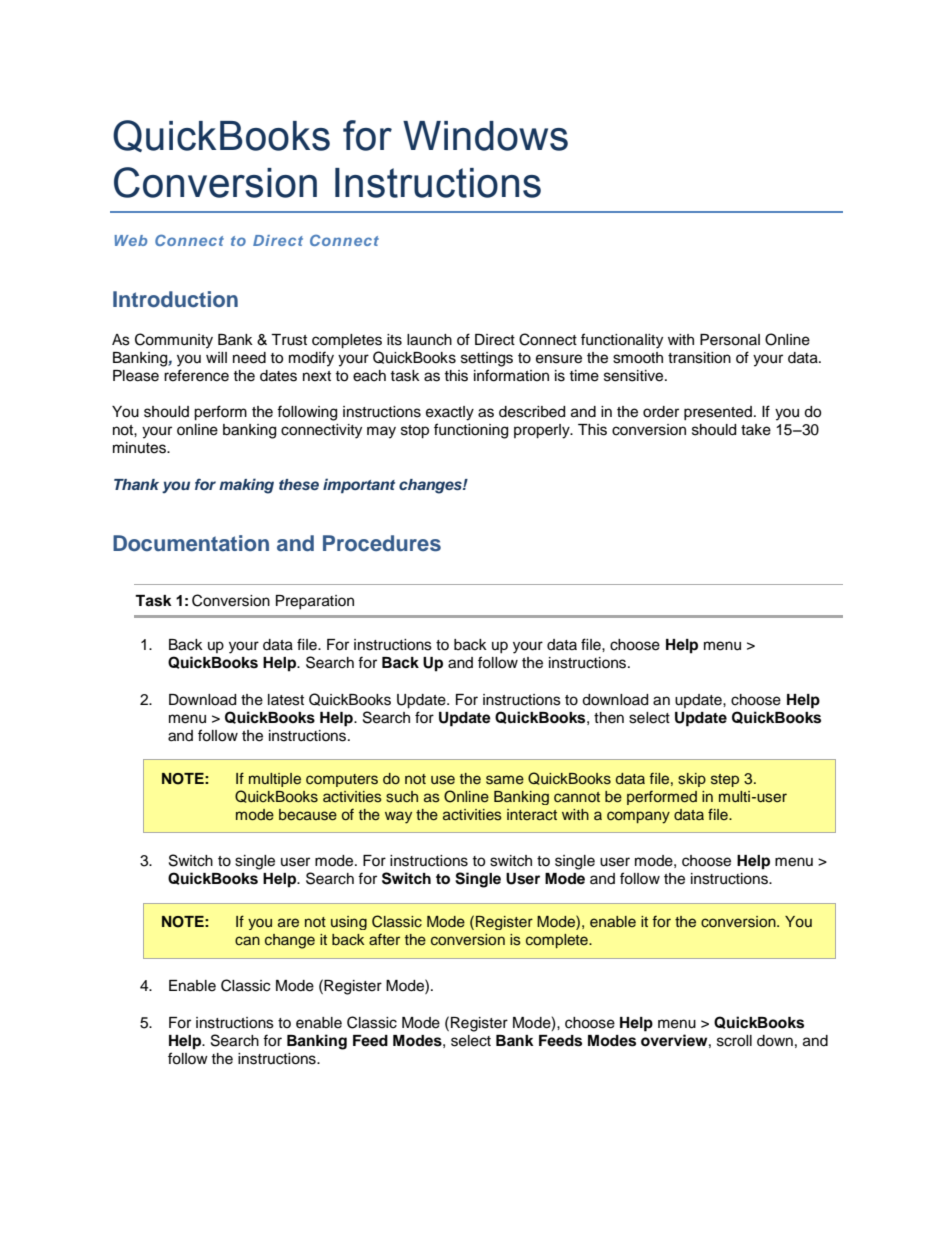 The height and width of the page is (1233, 952). I want to click on because, so click(308, 815).
